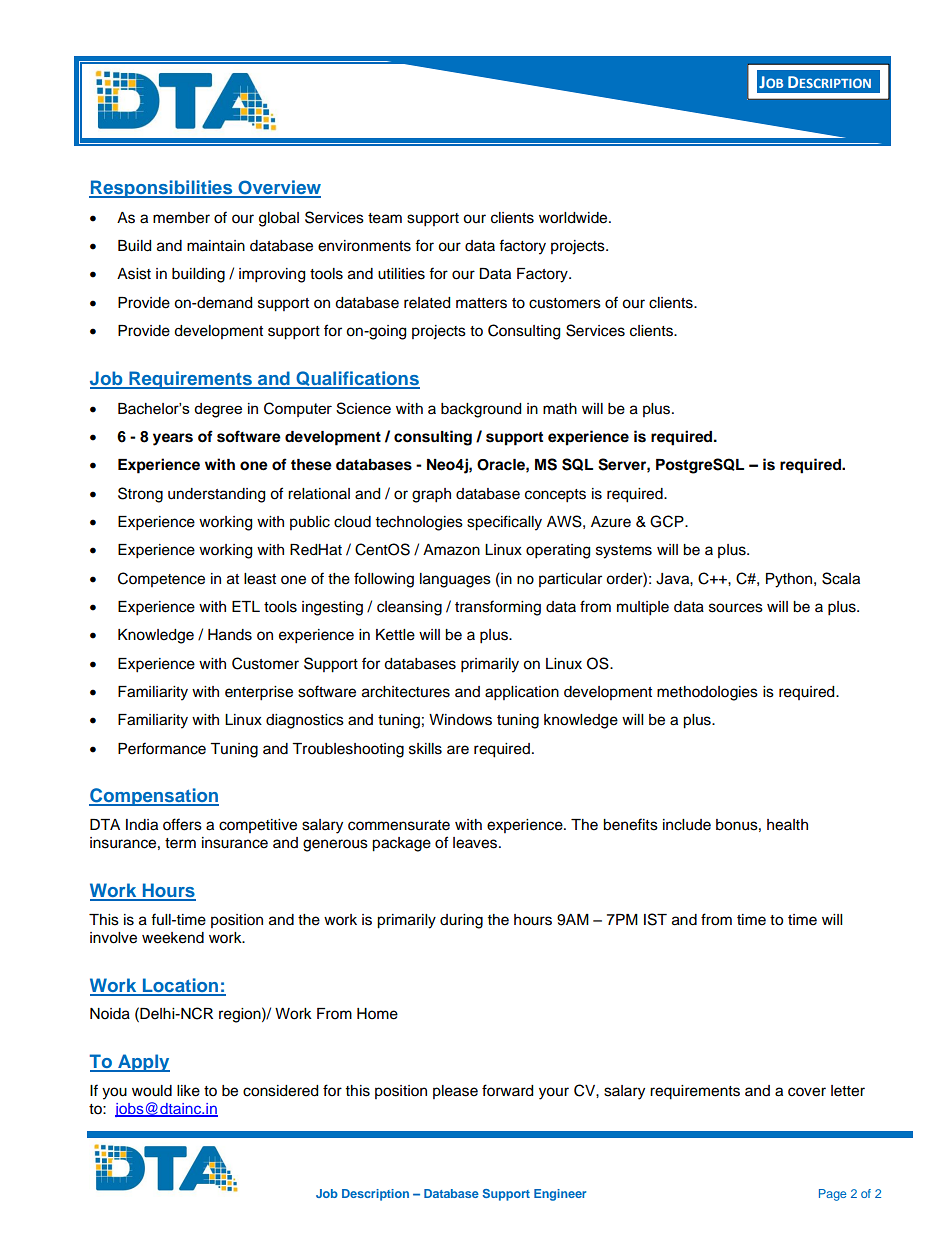 This screenshot has height=1233, width=952. Describe the element at coordinates (188, 1091) in the screenshot. I see `like` at that location.
